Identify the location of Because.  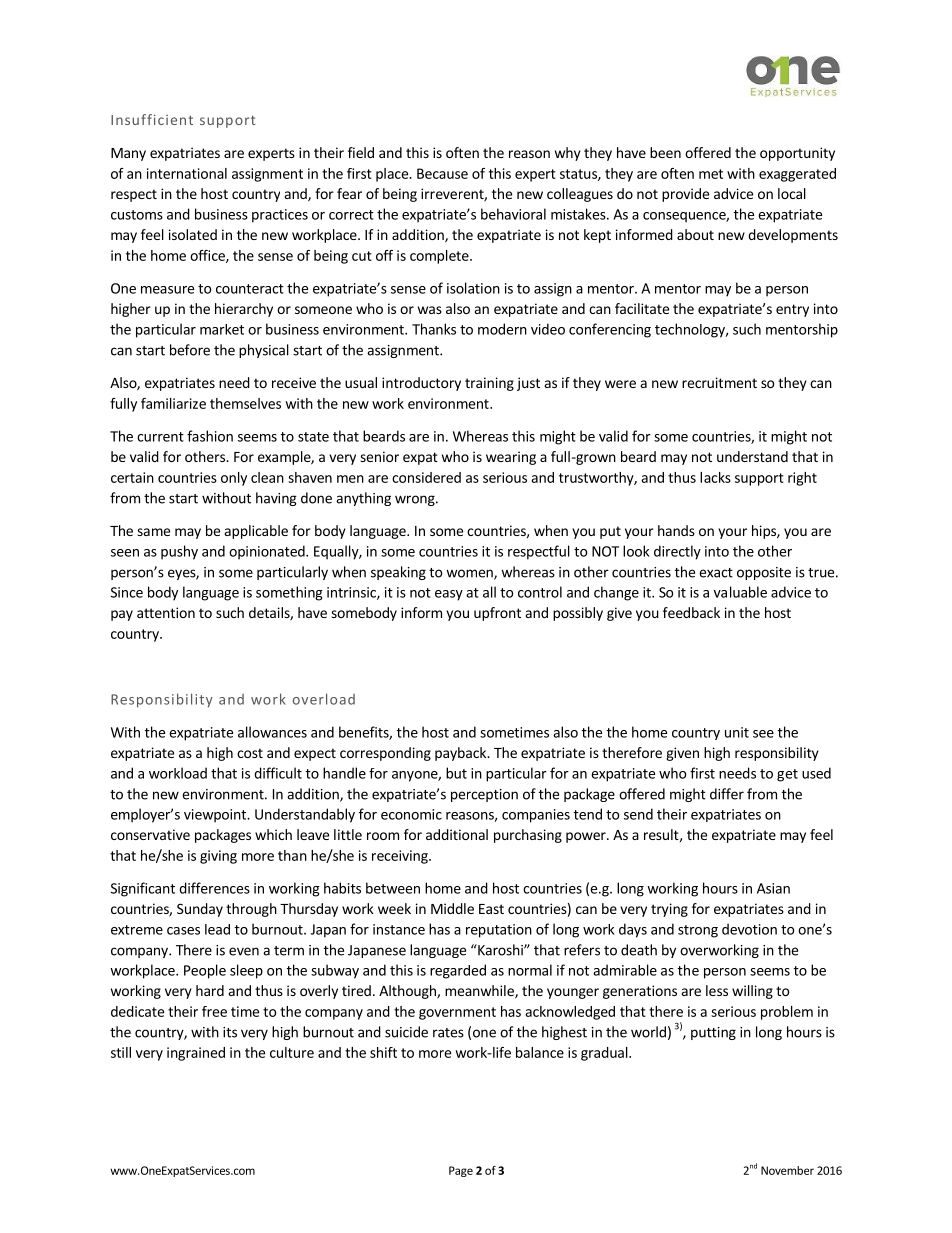
(442, 173).
